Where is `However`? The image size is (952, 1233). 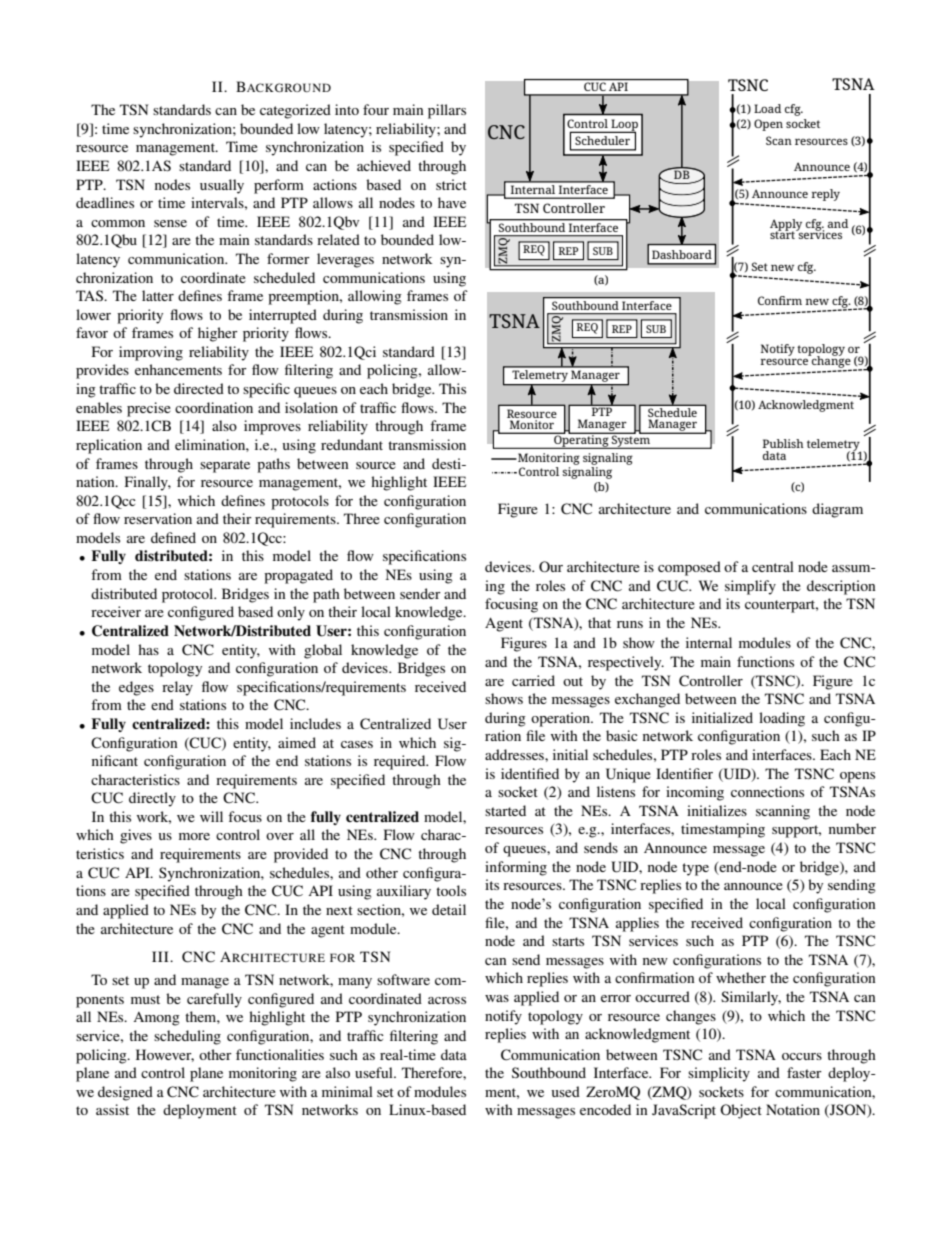
However is located at coordinates (165, 1055).
